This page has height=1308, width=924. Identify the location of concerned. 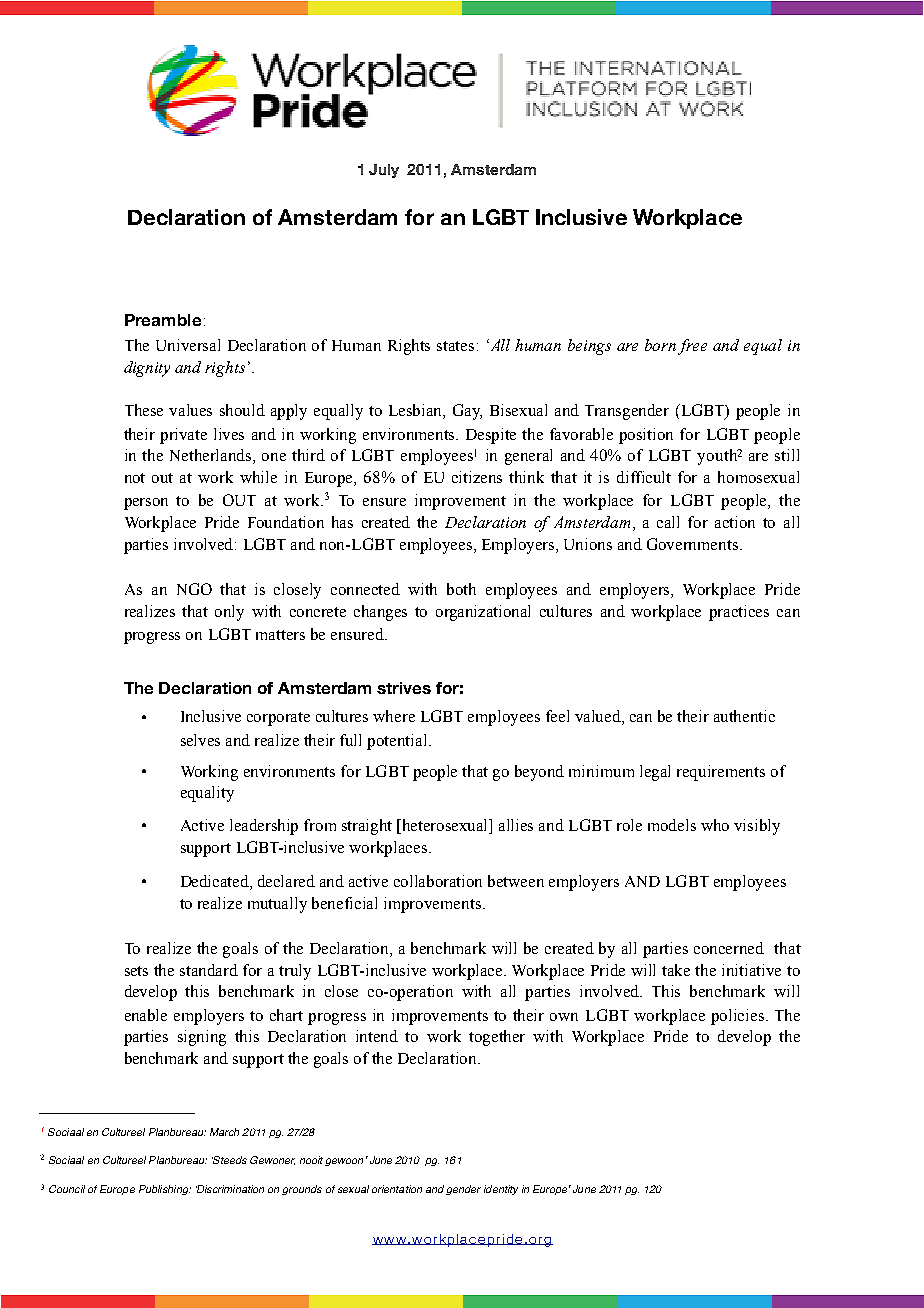
(729, 948).
